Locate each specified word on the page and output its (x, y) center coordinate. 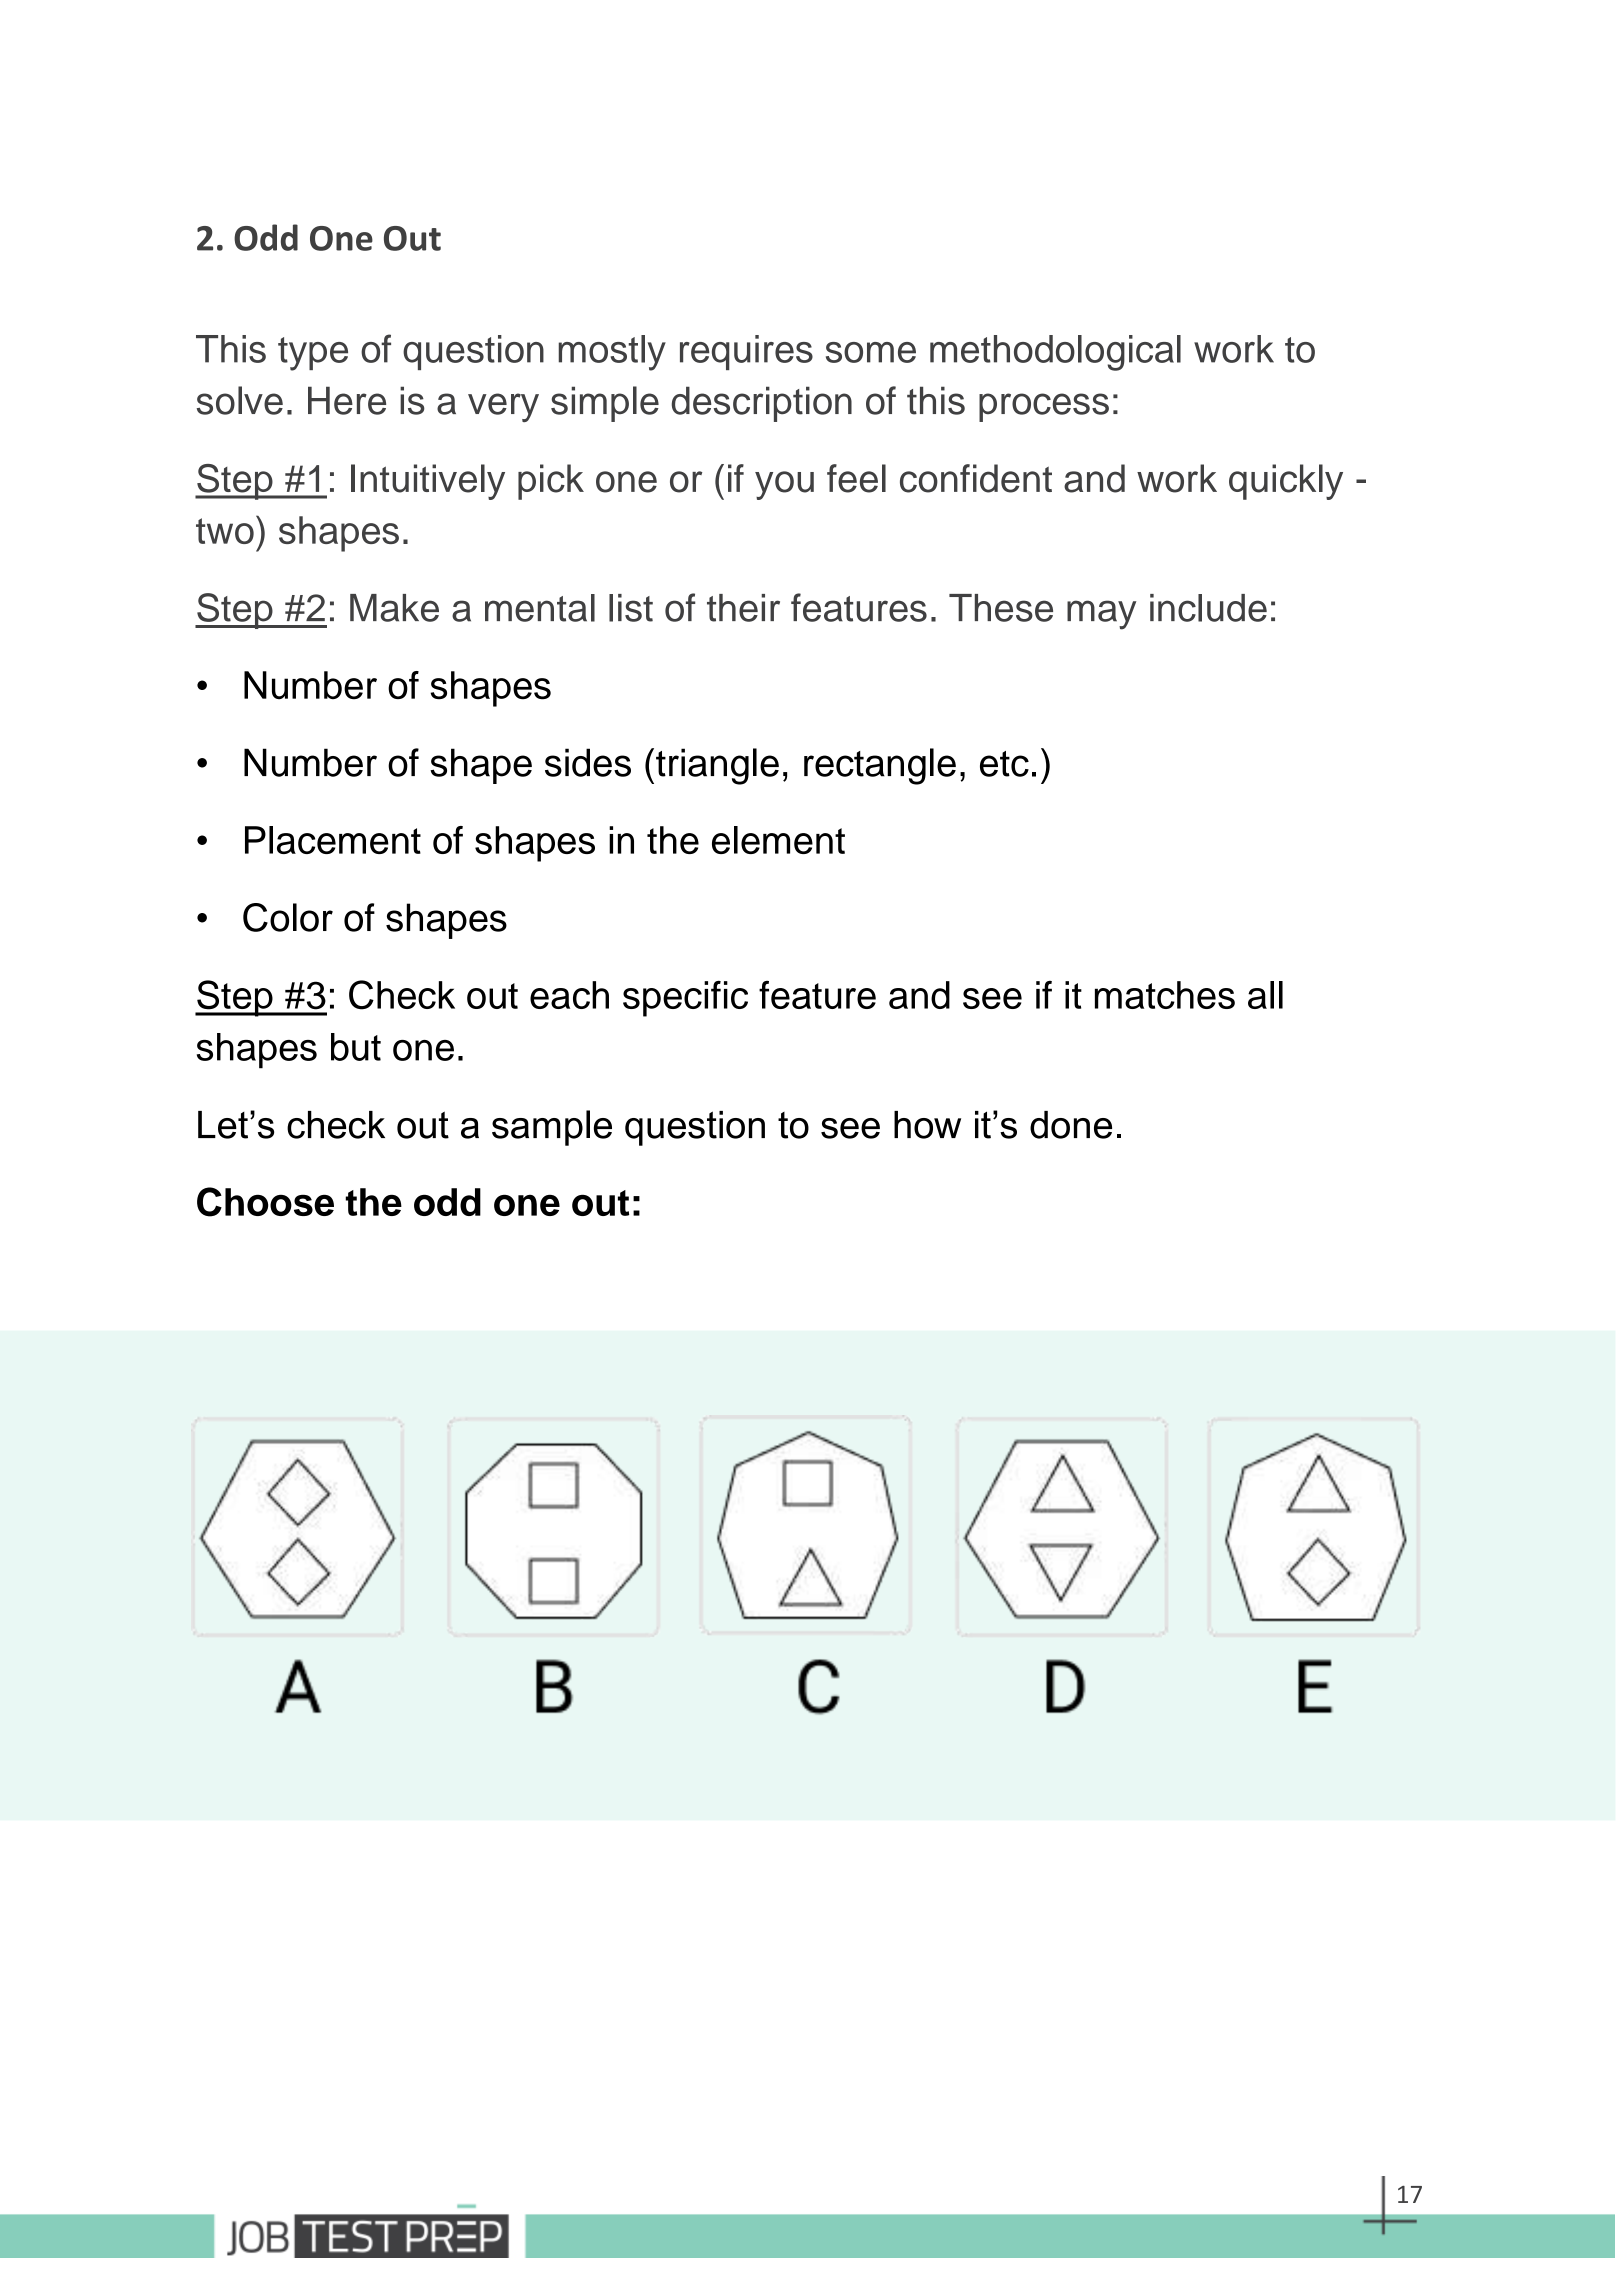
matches (1165, 995)
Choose (265, 1202)
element (778, 840)
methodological (1055, 353)
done (1071, 1125)
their (743, 608)
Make (394, 608)
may (1101, 615)
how (927, 1125)
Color (288, 917)
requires (746, 352)
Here (347, 400)
